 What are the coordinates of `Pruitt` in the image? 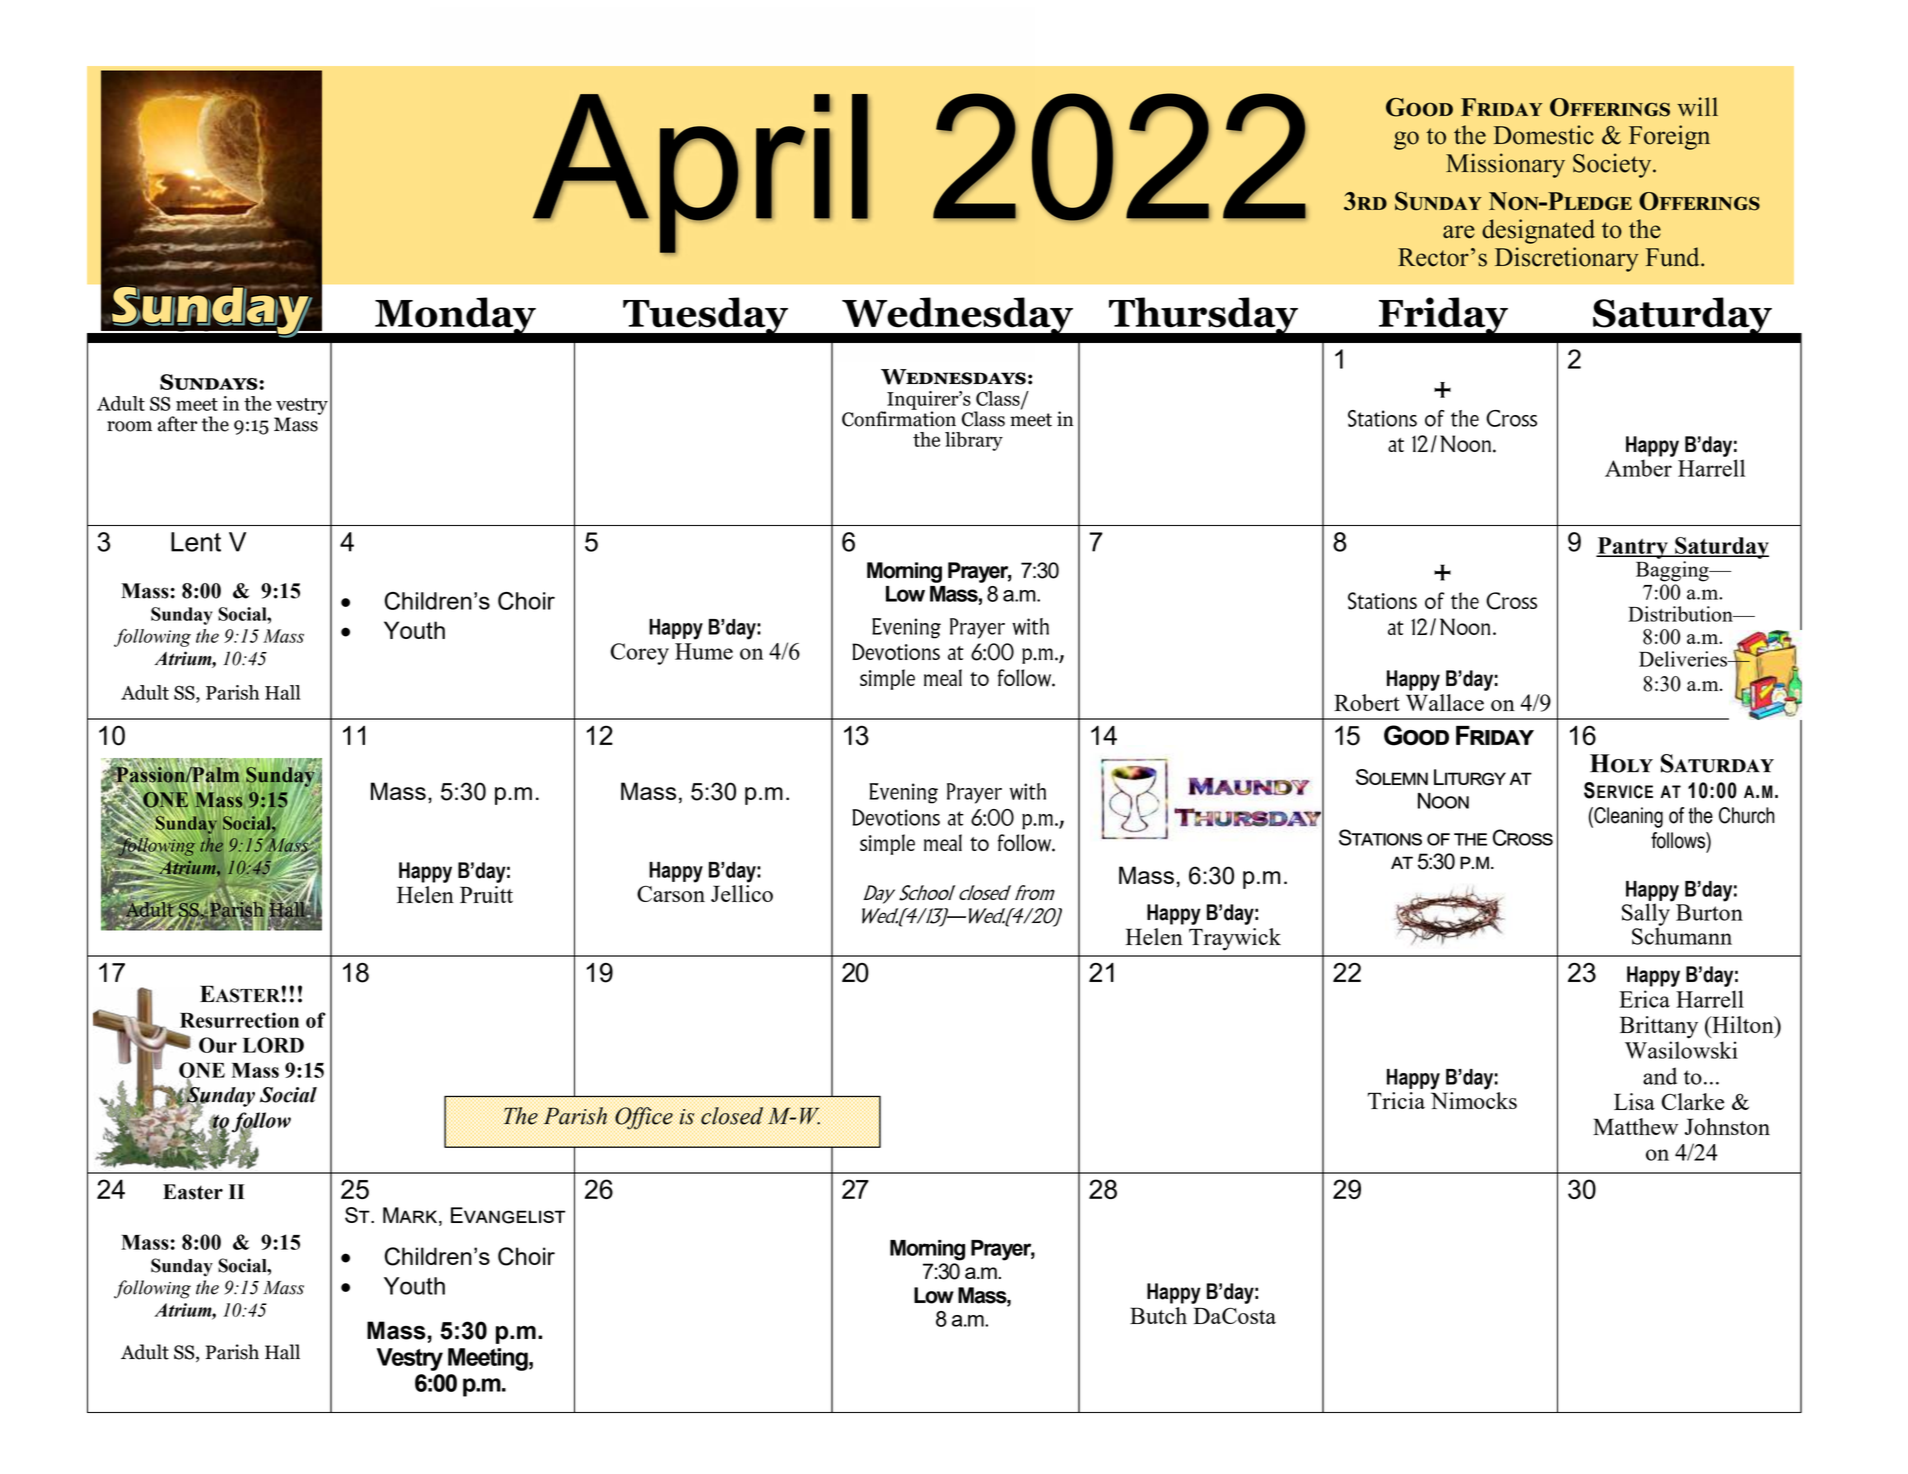 It's located at (486, 894).
